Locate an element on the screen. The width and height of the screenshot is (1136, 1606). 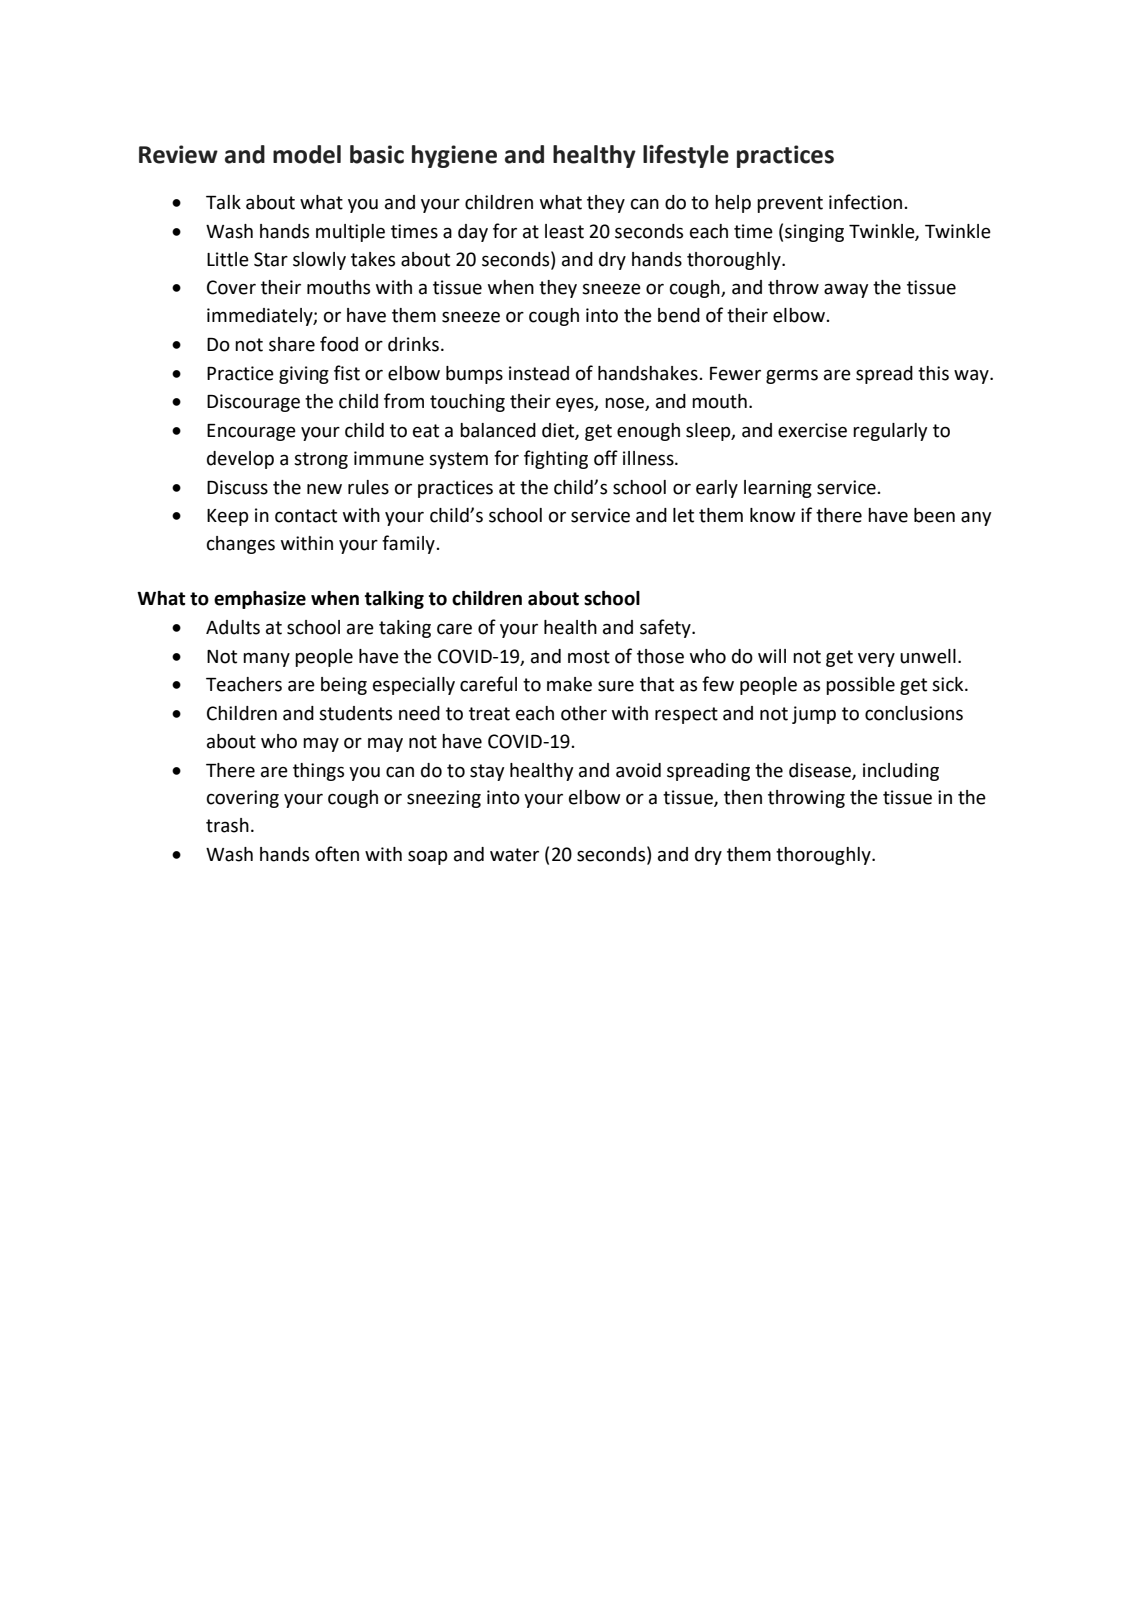
infection is located at coordinates (867, 202).
